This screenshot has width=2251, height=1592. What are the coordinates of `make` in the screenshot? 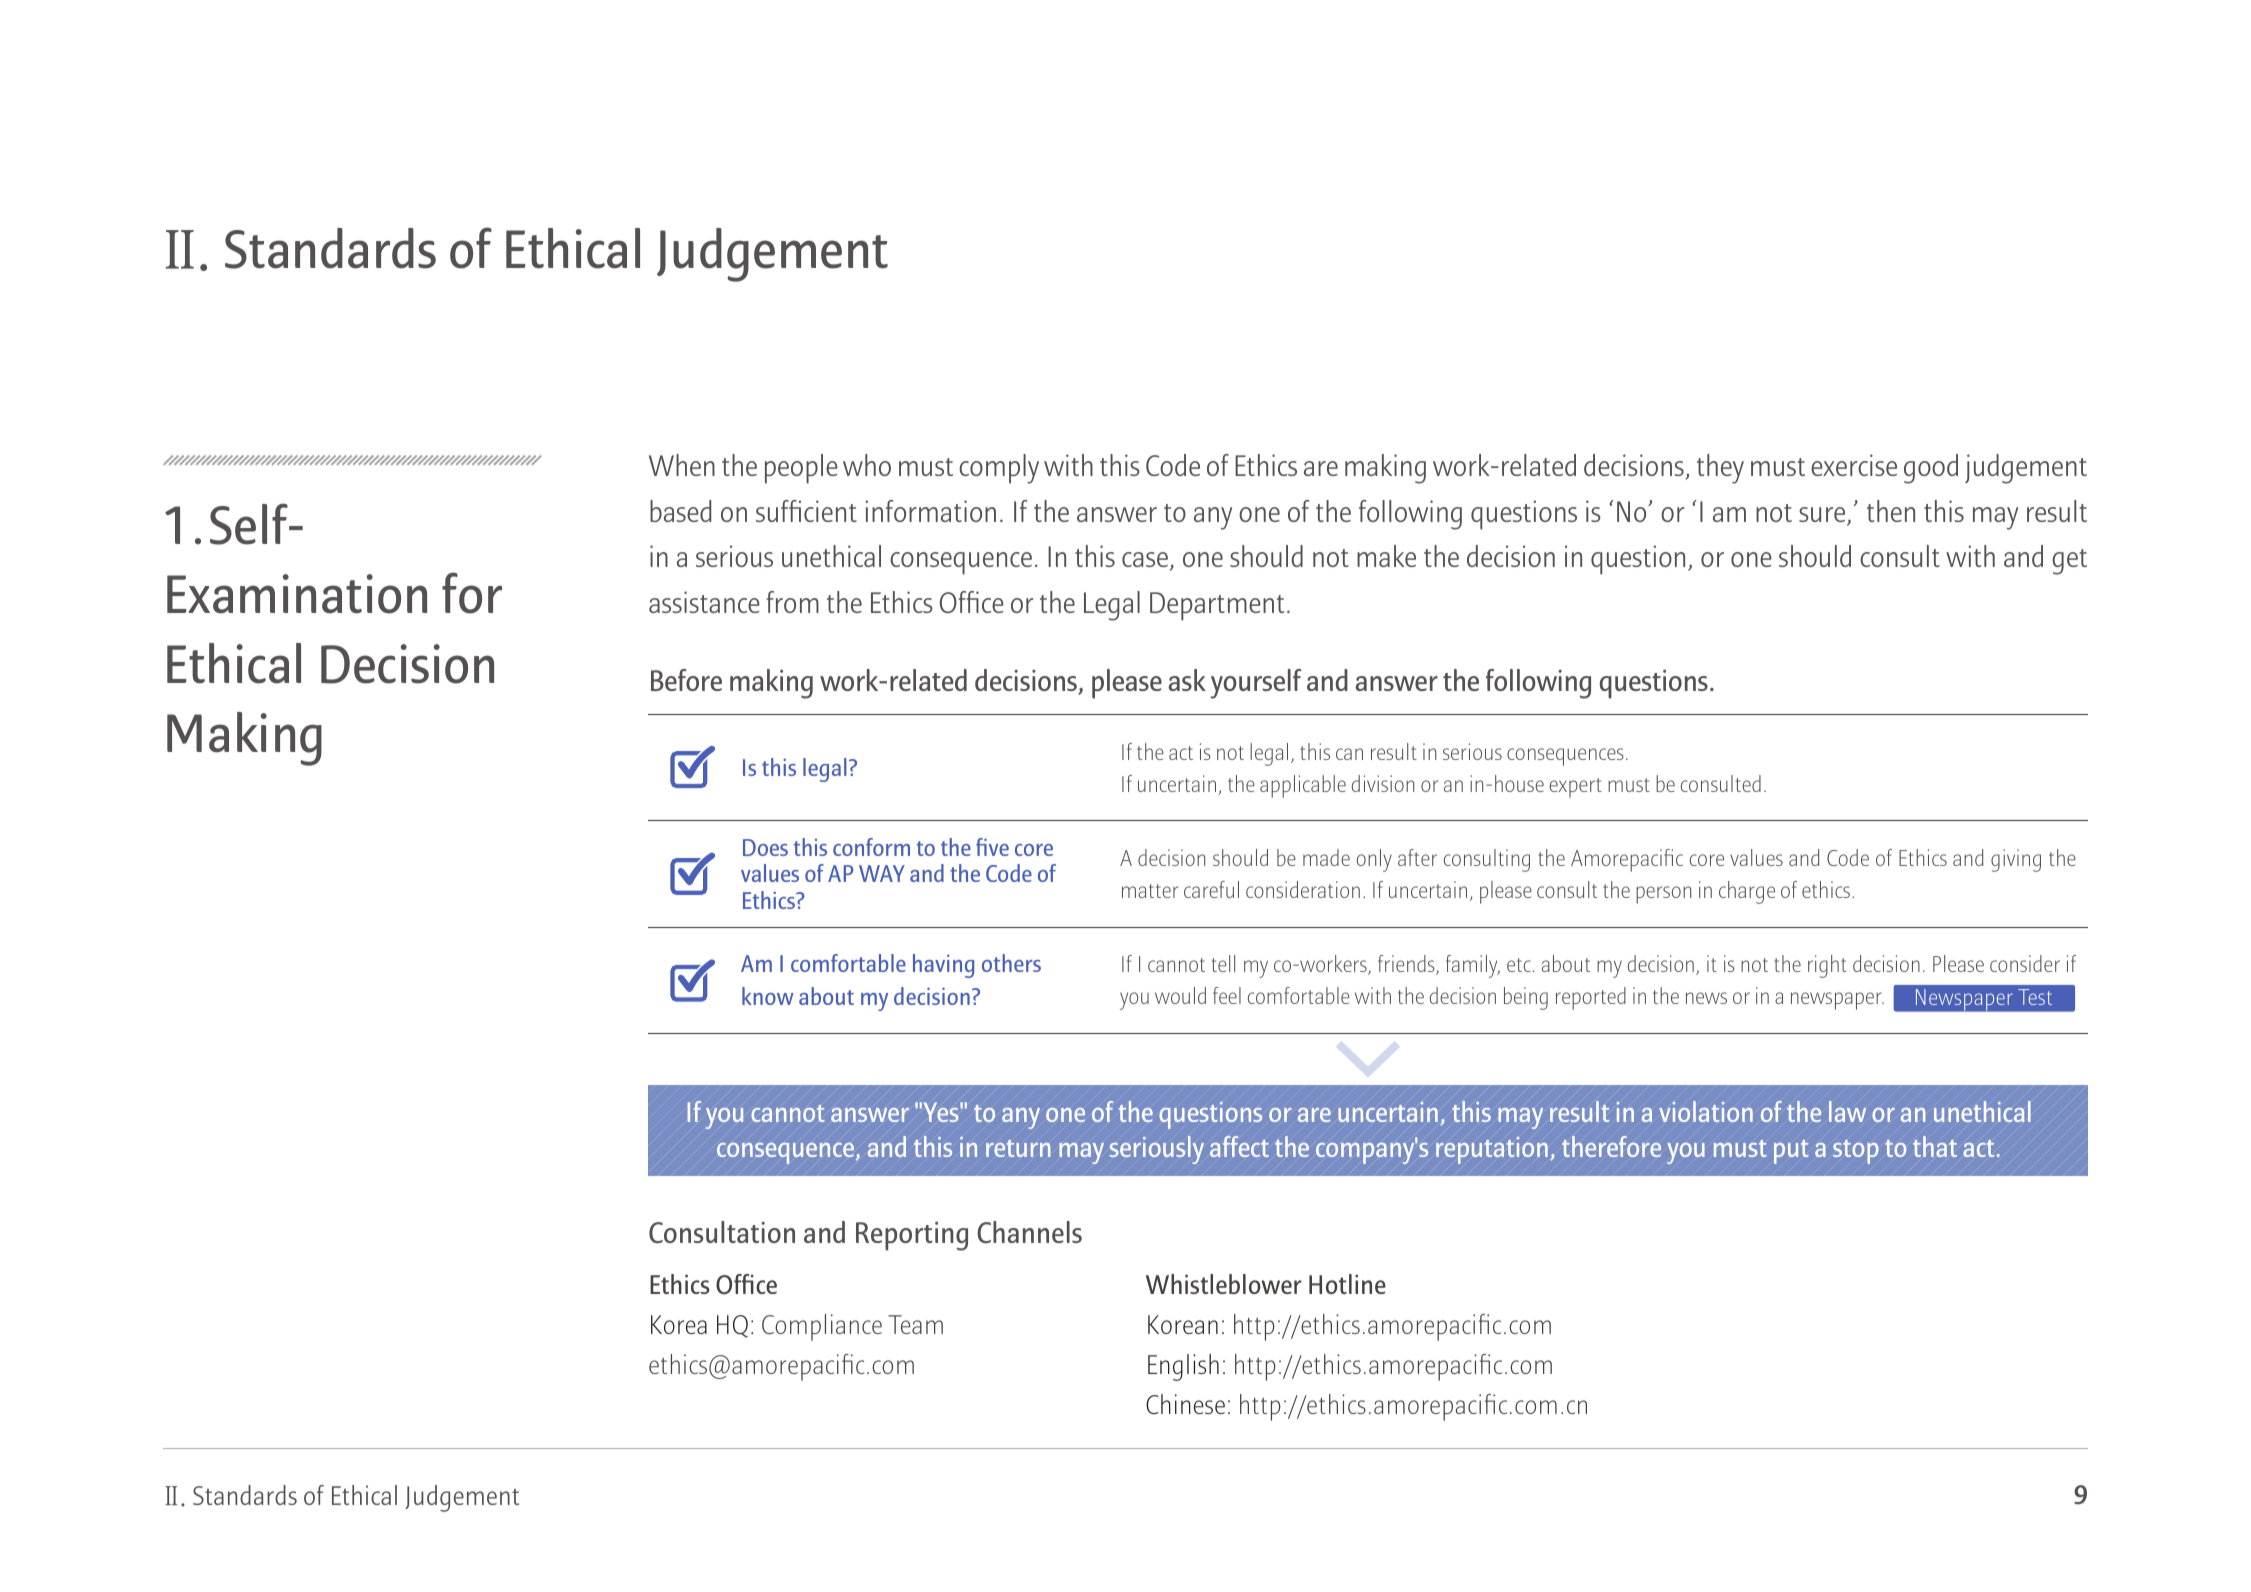 It's located at (1386, 556).
